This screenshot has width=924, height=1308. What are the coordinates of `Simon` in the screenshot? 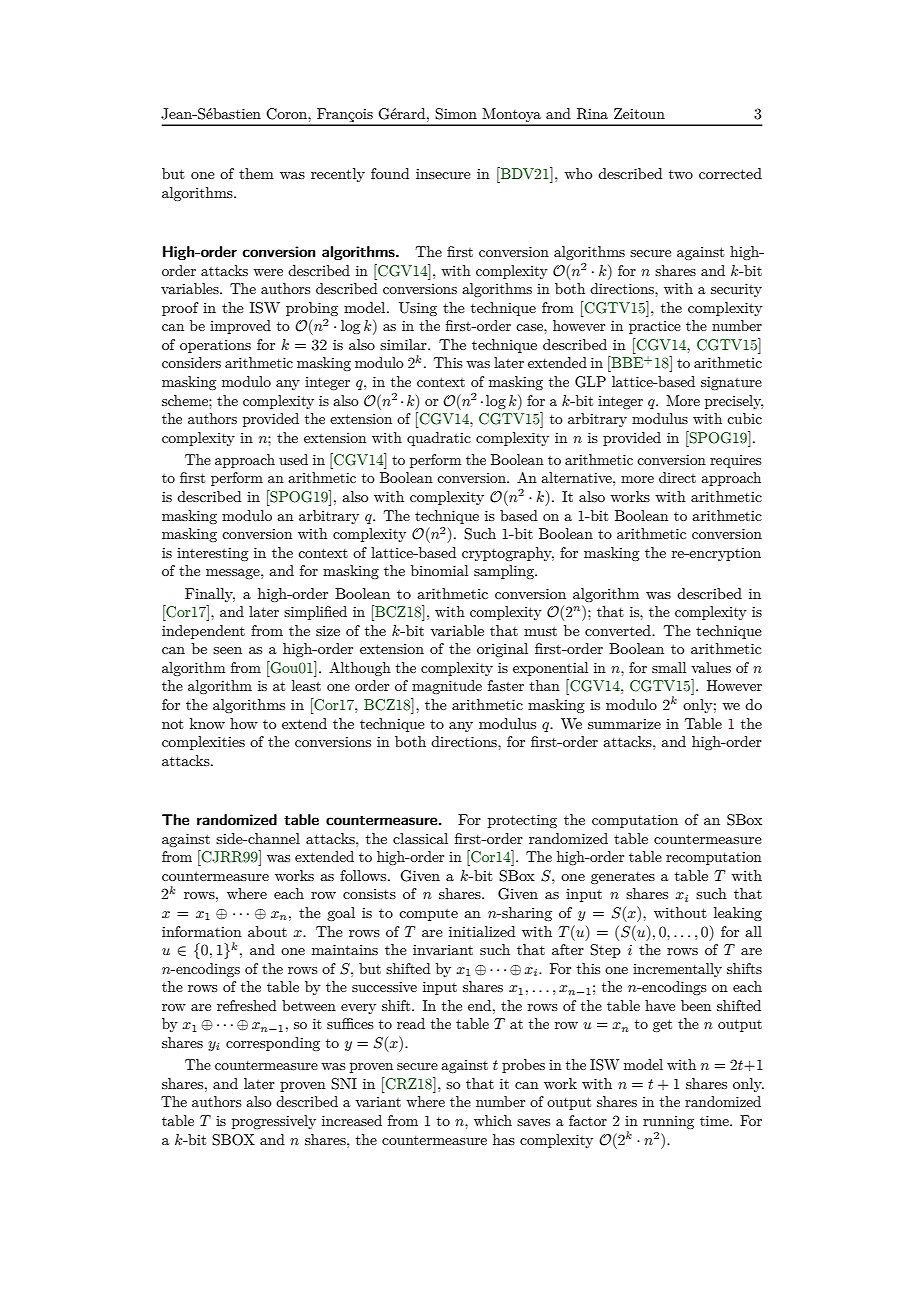 It's located at (456, 114).
